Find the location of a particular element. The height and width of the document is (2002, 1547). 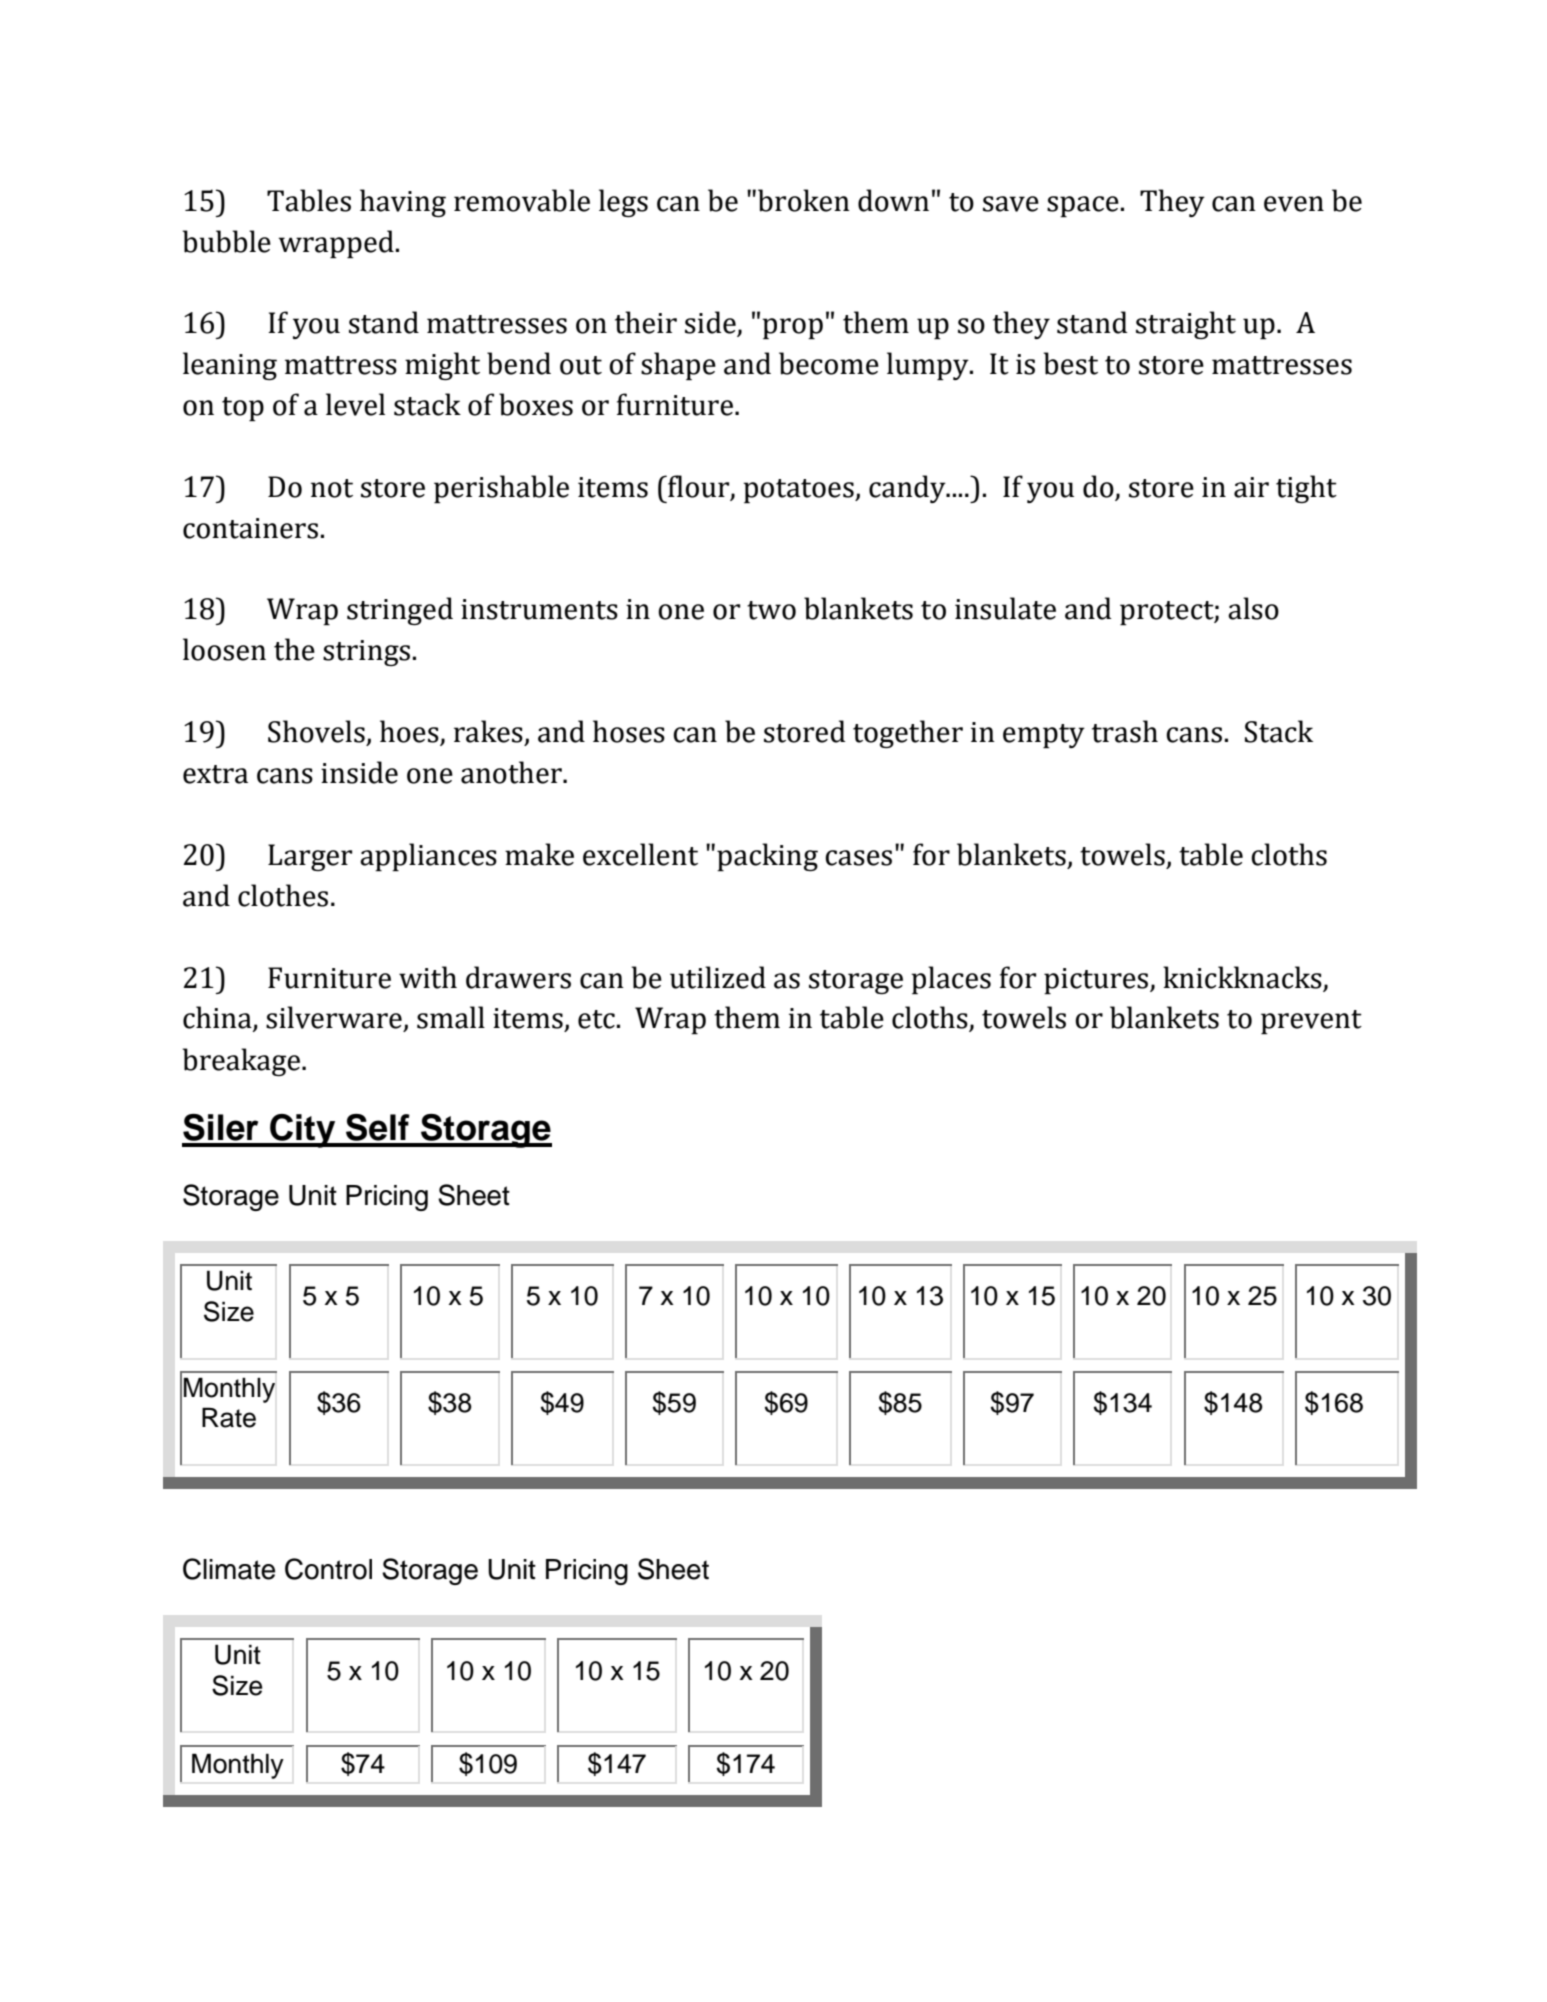

City is located at coordinates (303, 1131).
